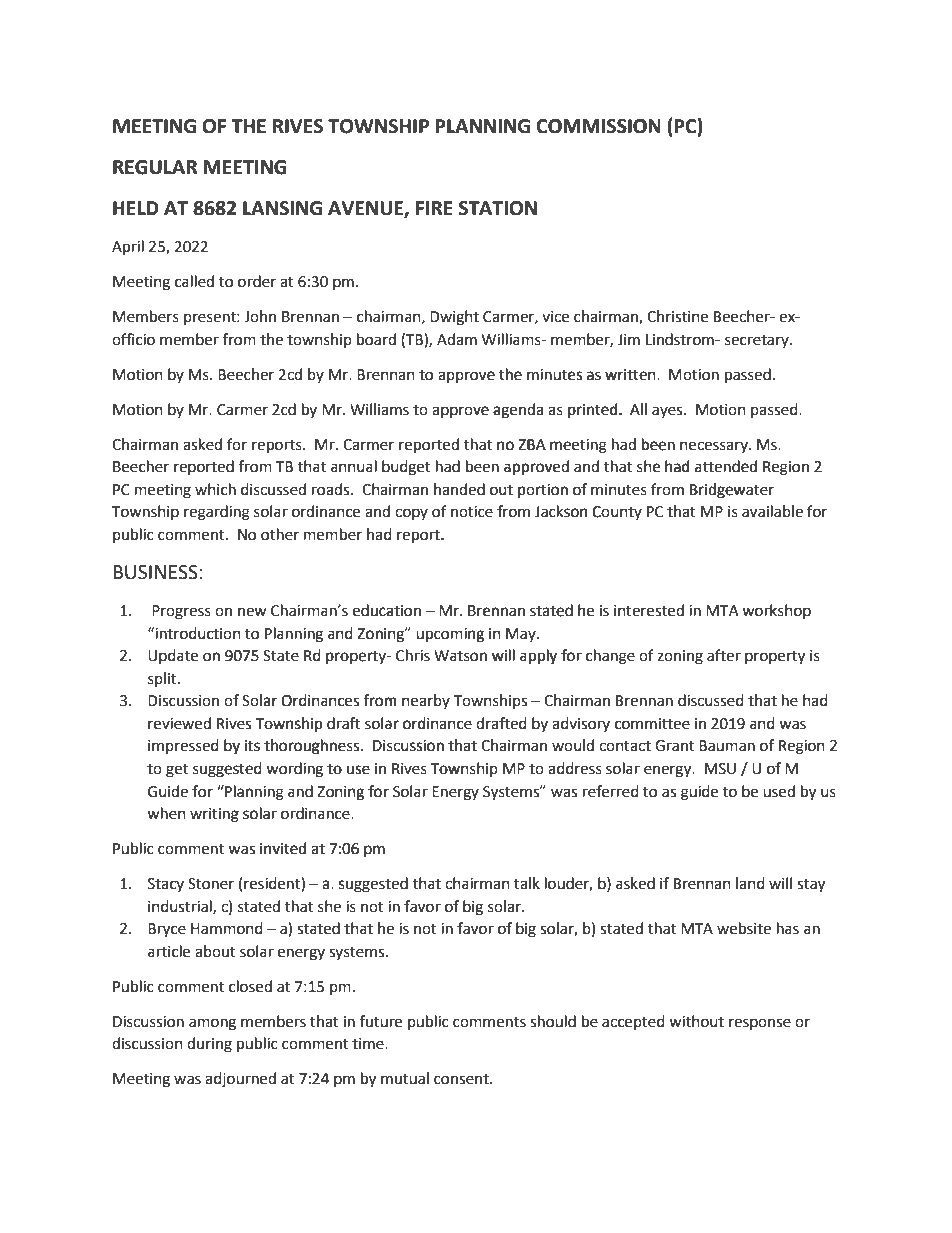 This screenshot has width=952, height=1233. I want to click on upcoming, so click(450, 635).
